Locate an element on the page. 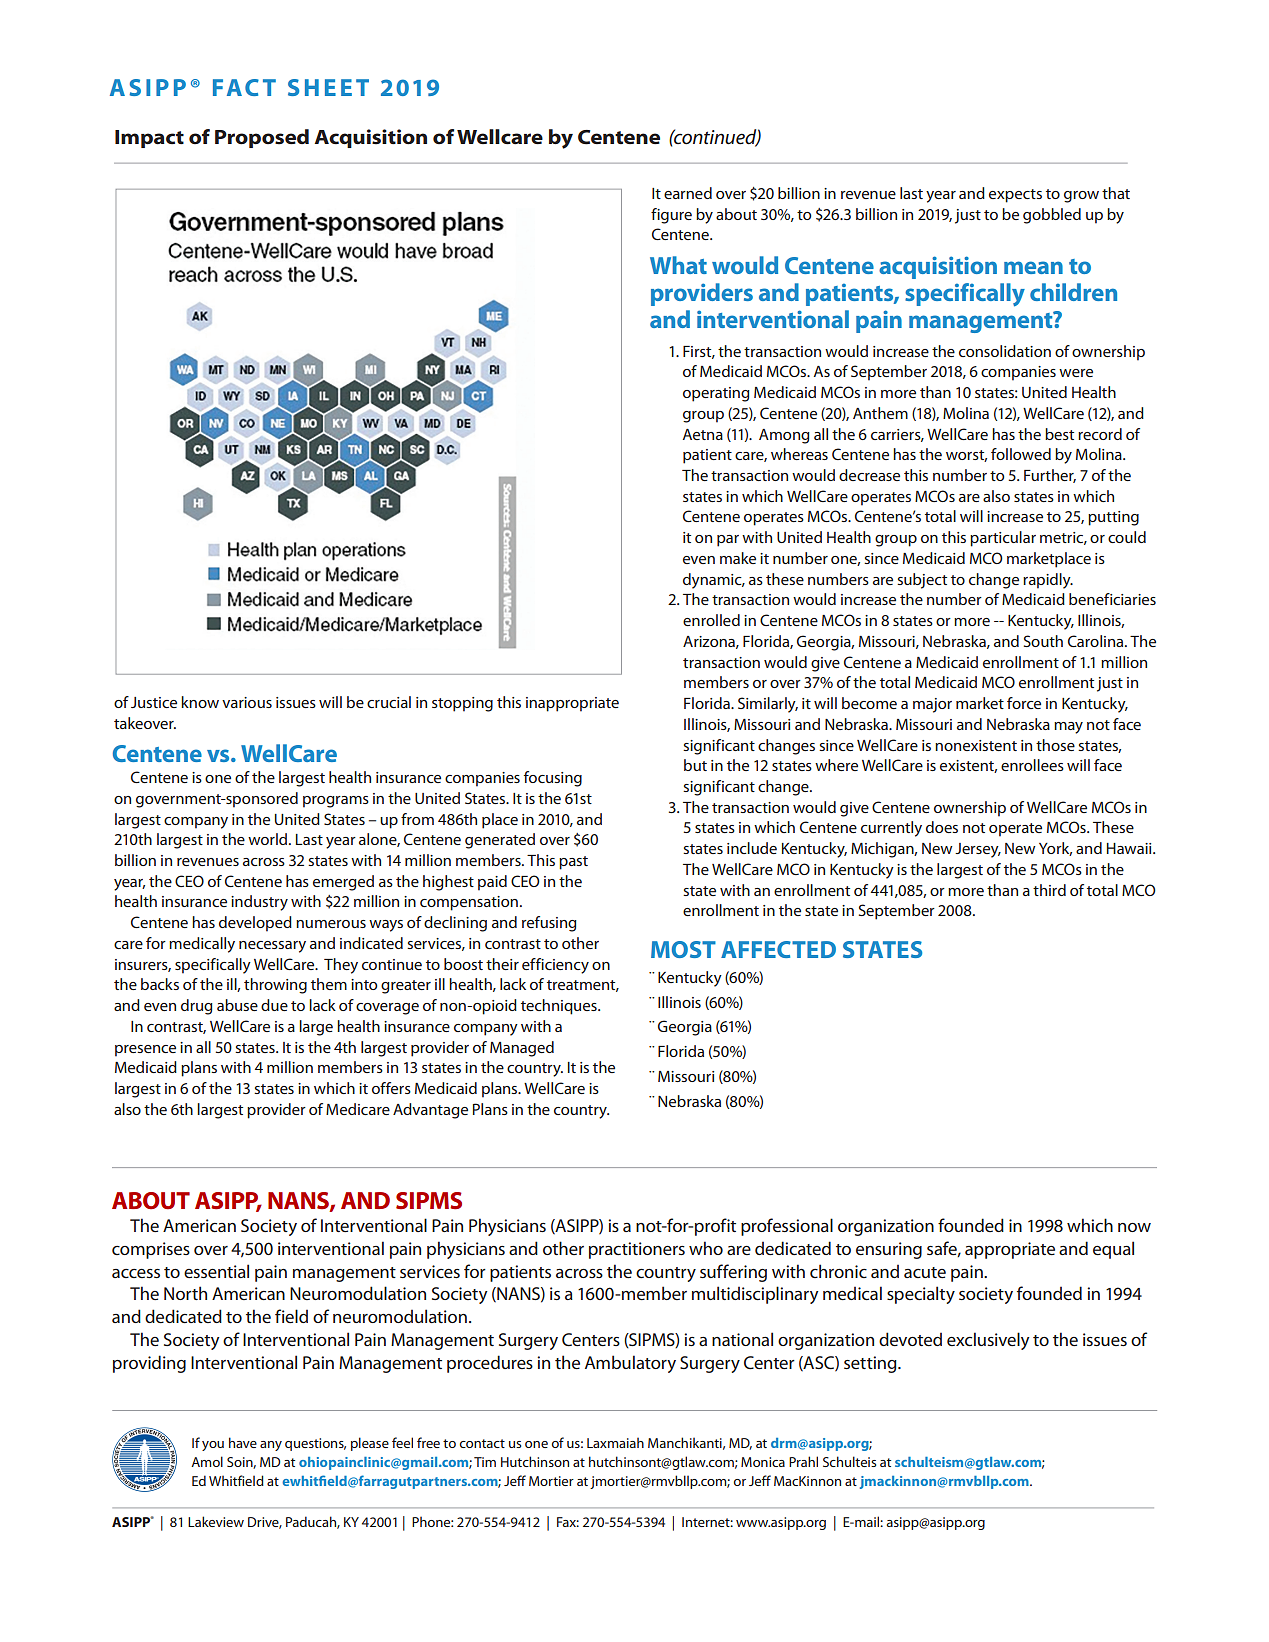  world is located at coordinates (269, 839).
